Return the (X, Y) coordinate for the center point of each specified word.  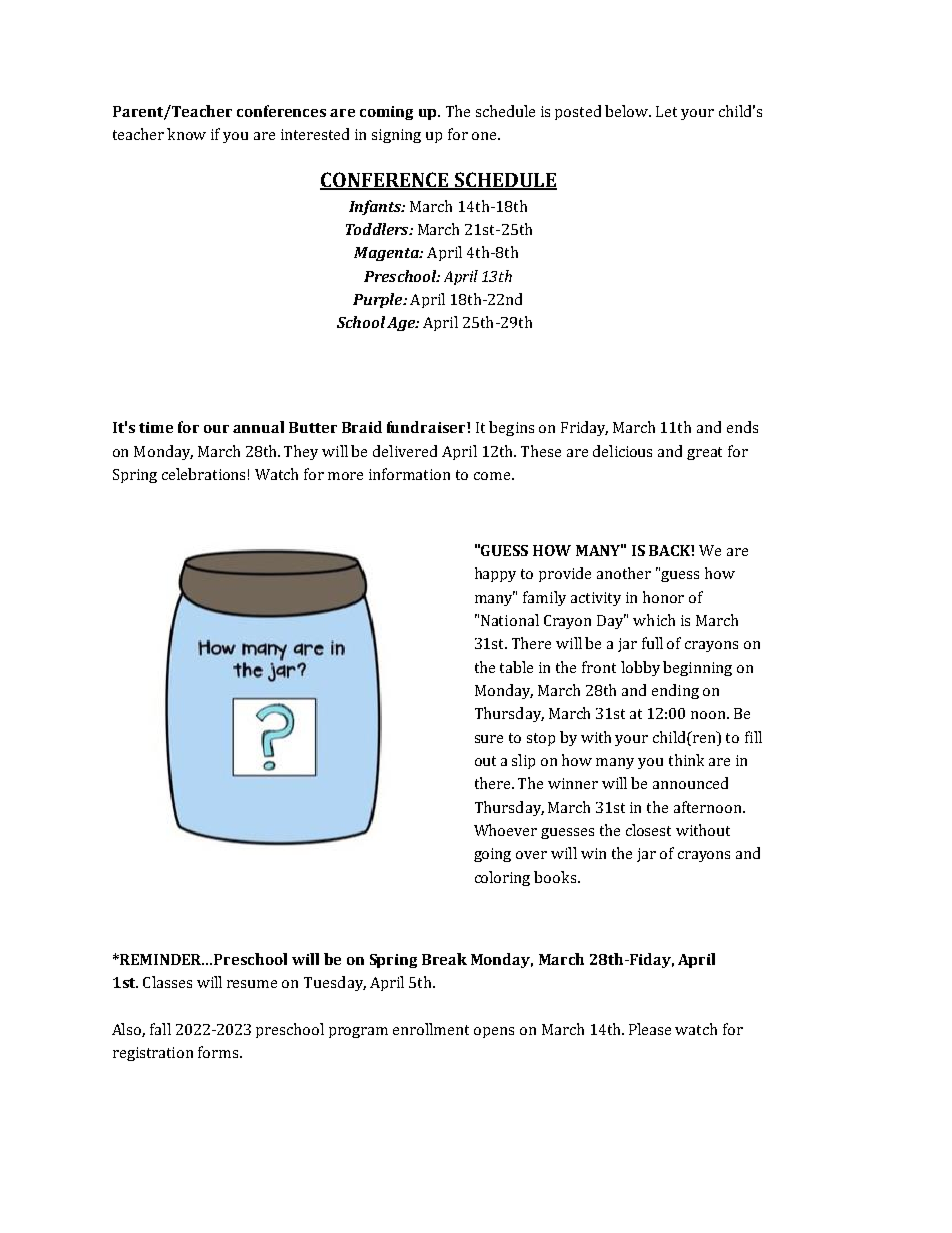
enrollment (431, 1029)
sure (489, 739)
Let (666, 111)
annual (258, 427)
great (704, 453)
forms (219, 1052)
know (186, 134)
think (686, 760)
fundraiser (427, 427)
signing (396, 136)
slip (523, 761)
